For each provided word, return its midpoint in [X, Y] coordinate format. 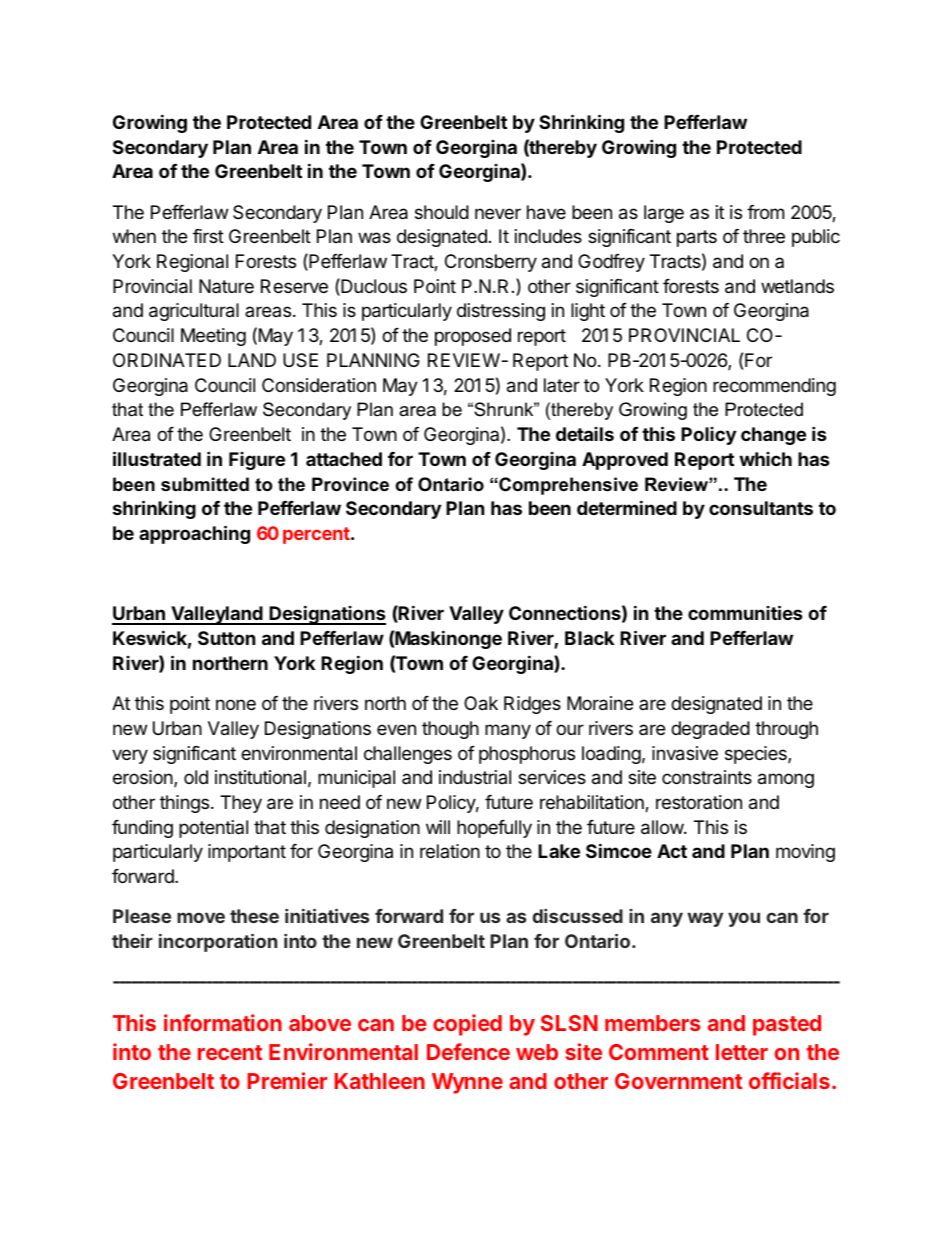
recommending [774, 387]
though [450, 730]
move [201, 917]
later [562, 385]
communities [745, 612]
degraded [710, 730]
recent [230, 1052]
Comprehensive [567, 486]
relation [450, 851]
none [236, 704]
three [764, 236]
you [744, 919]
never [498, 213]
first [208, 236]
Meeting [213, 337]
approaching [194, 534]
